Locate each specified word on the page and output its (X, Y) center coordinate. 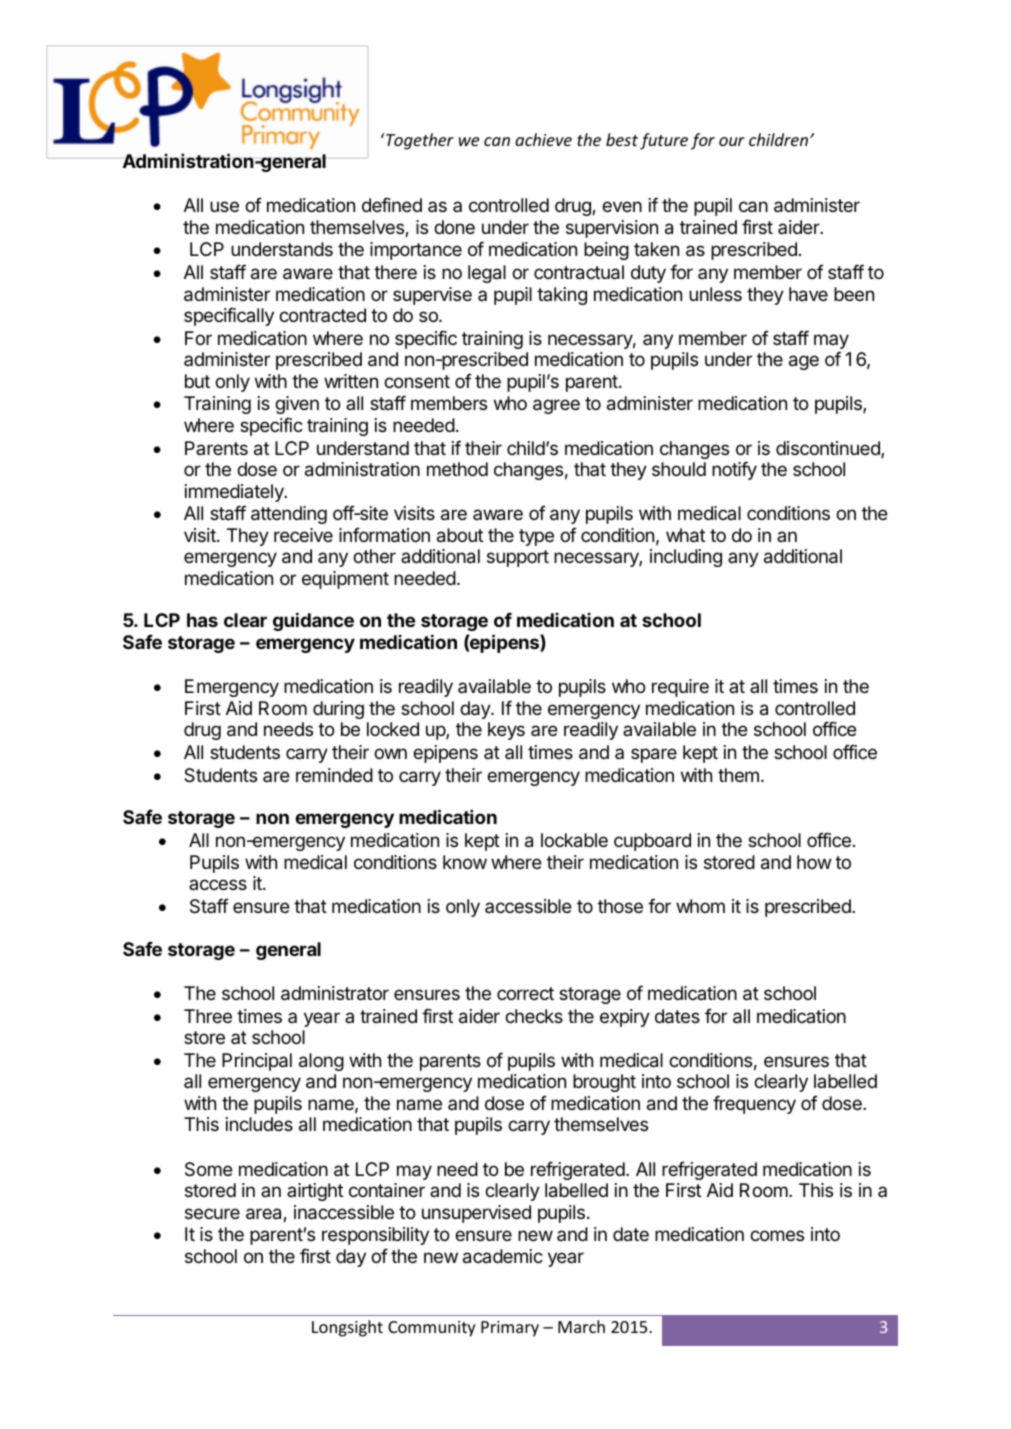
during (338, 710)
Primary (510, 1329)
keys (506, 731)
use (224, 206)
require (680, 688)
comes (777, 1235)
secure (212, 1213)
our (732, 141)
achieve (543, 139)
